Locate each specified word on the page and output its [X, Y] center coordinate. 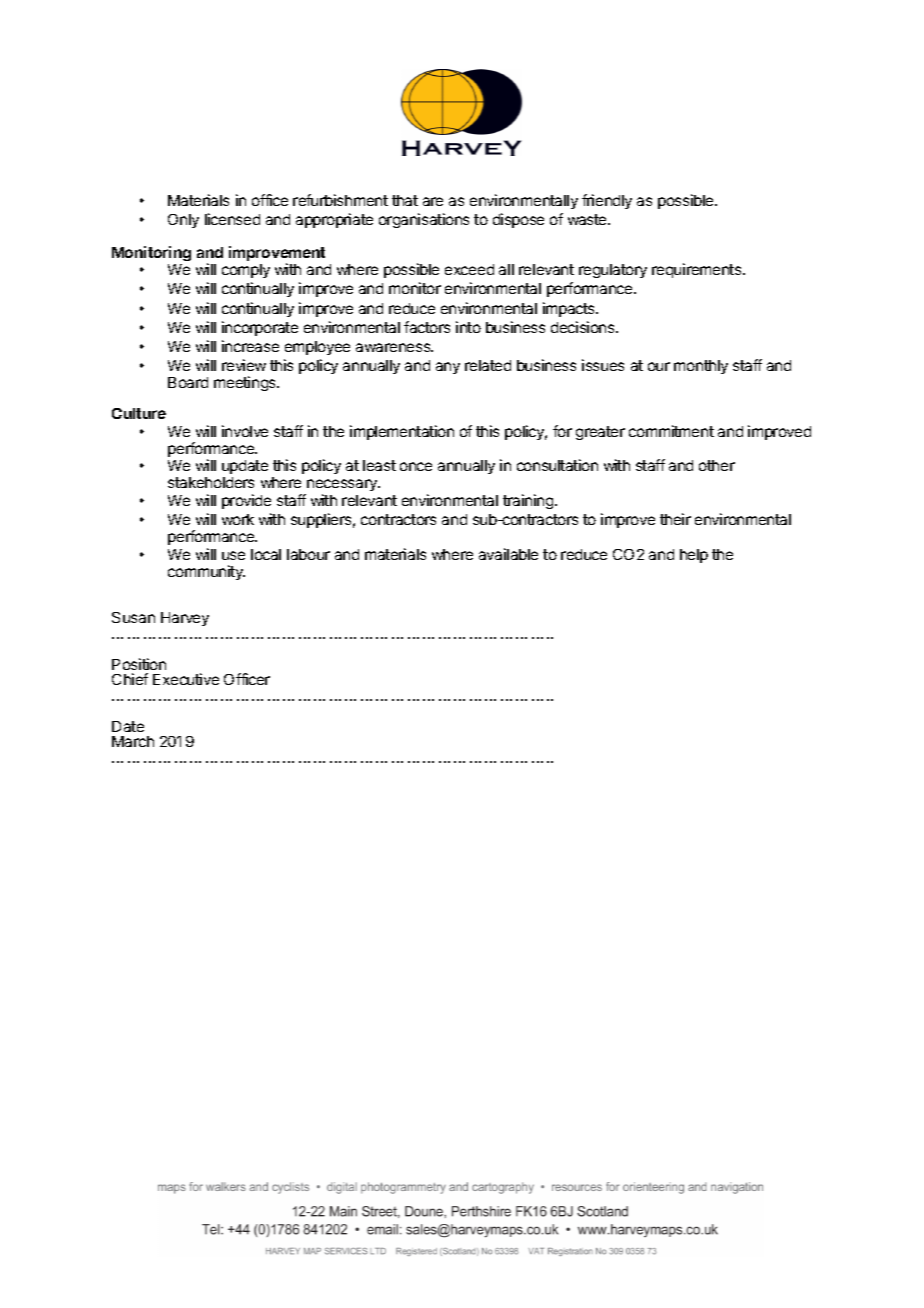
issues [603, 365]
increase [250, 346]
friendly [607, 201]
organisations [424, 220]
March [133, 741]
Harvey [185, 619]
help [694, 556]
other [717, 465]
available [508, 554]
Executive [186, 679]
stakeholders [211, 482]
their [675, 519]
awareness [394, 347]
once [416, 466]
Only [183, 221]
